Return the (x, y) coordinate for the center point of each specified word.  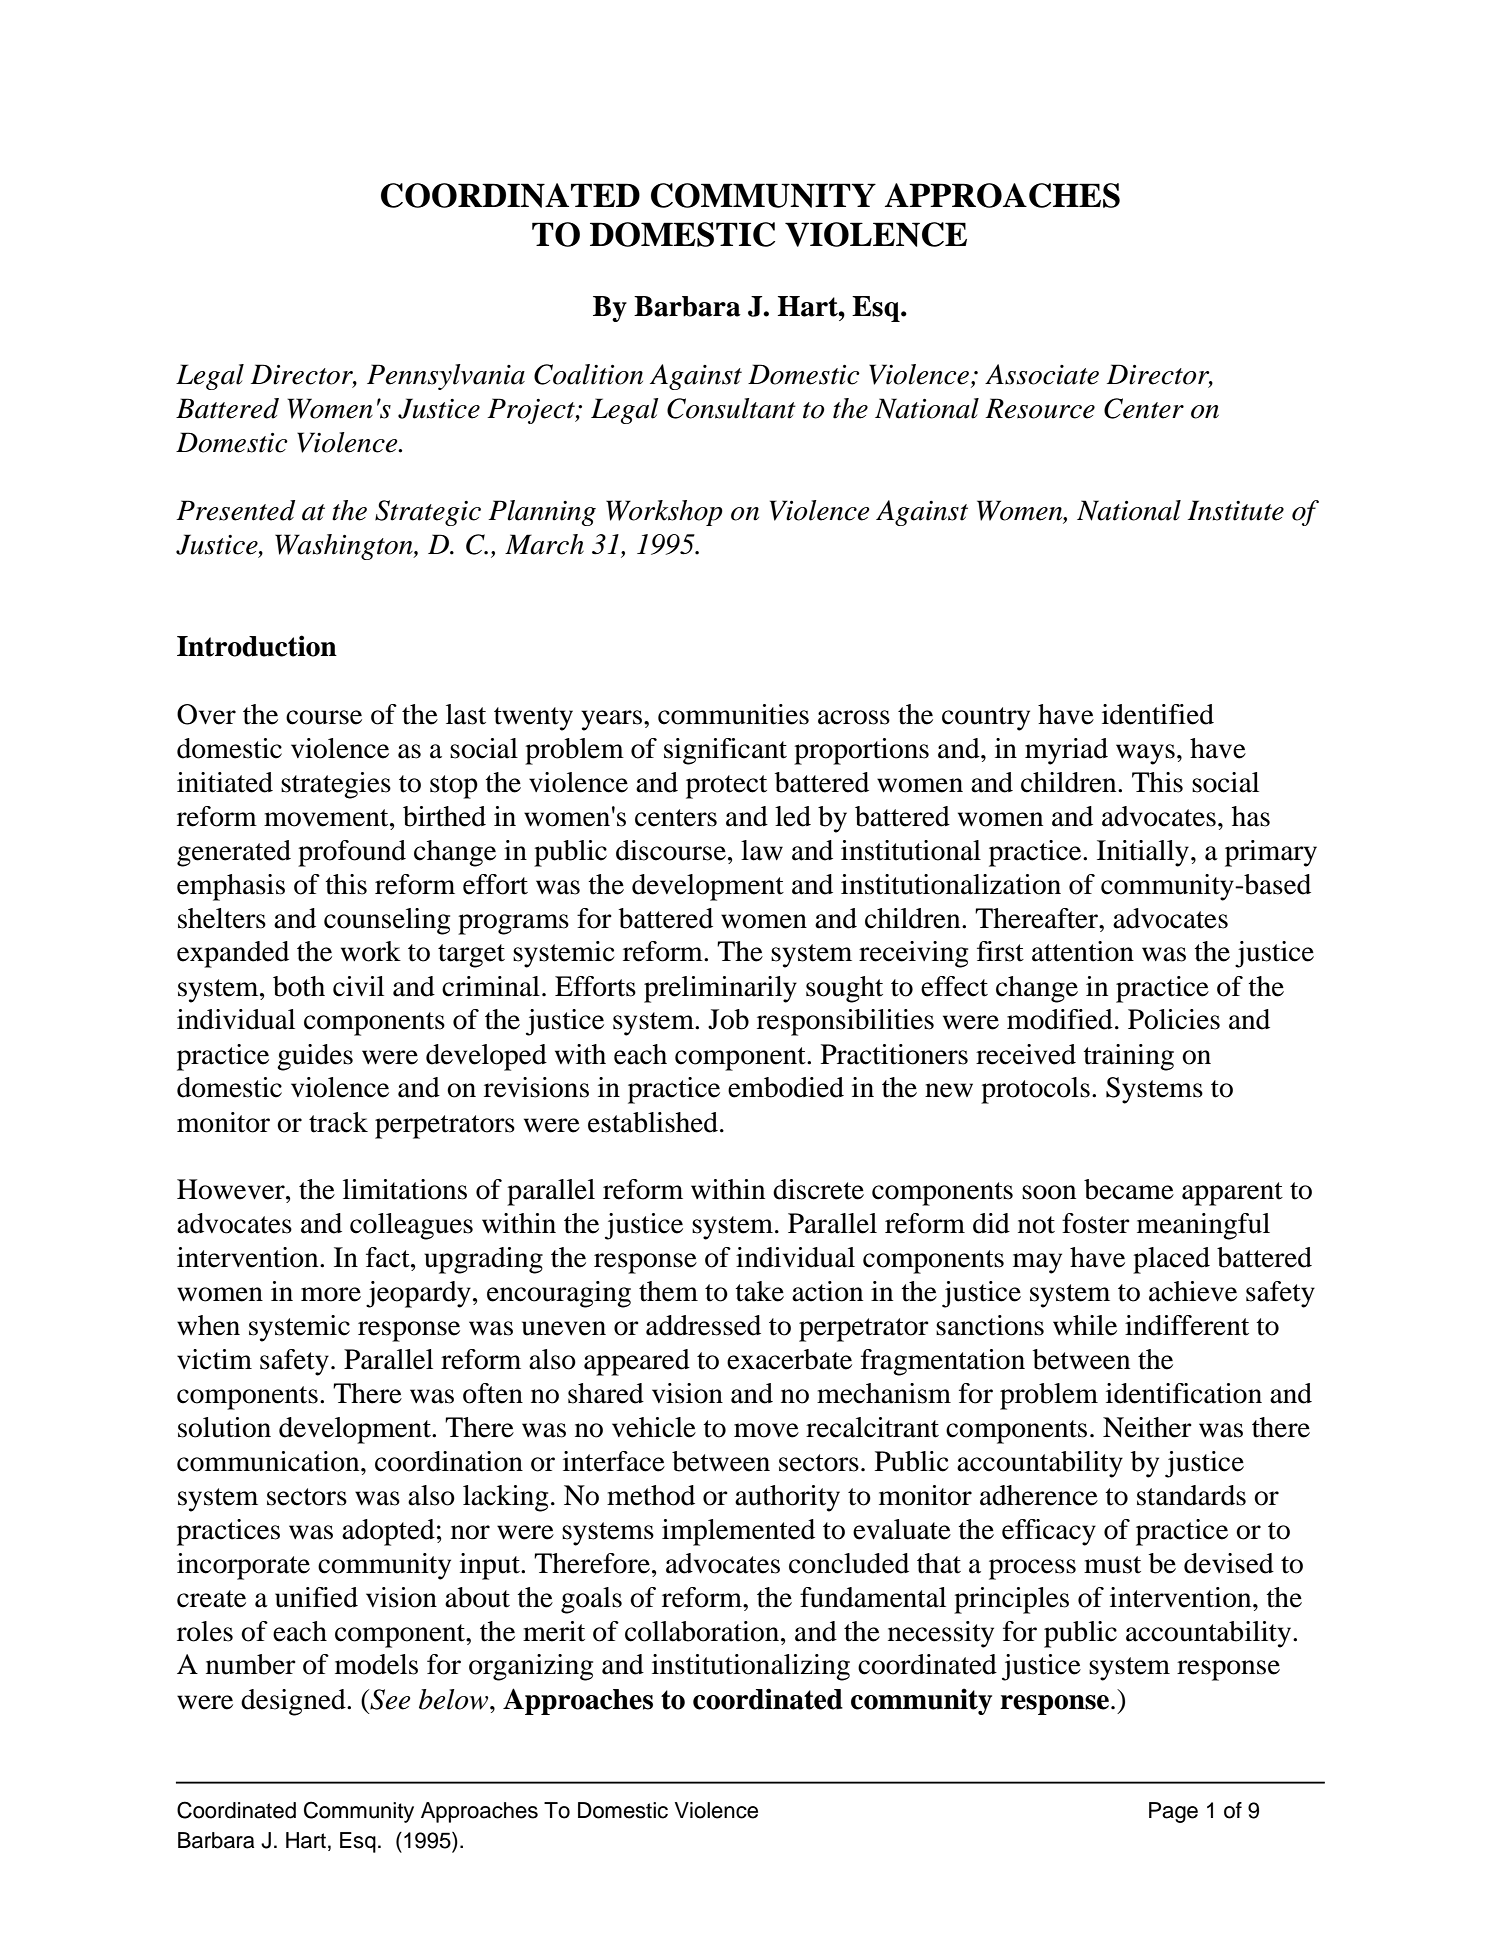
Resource (1040, 408)
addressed (703, 1325)
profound (352, 853)
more (331, 1294)
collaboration (703, 1631)
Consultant (731, 408)
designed (294, 1702)
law (762, 850)
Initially (1143, 853)
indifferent (1187, 1325)
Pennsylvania (446, 377)
